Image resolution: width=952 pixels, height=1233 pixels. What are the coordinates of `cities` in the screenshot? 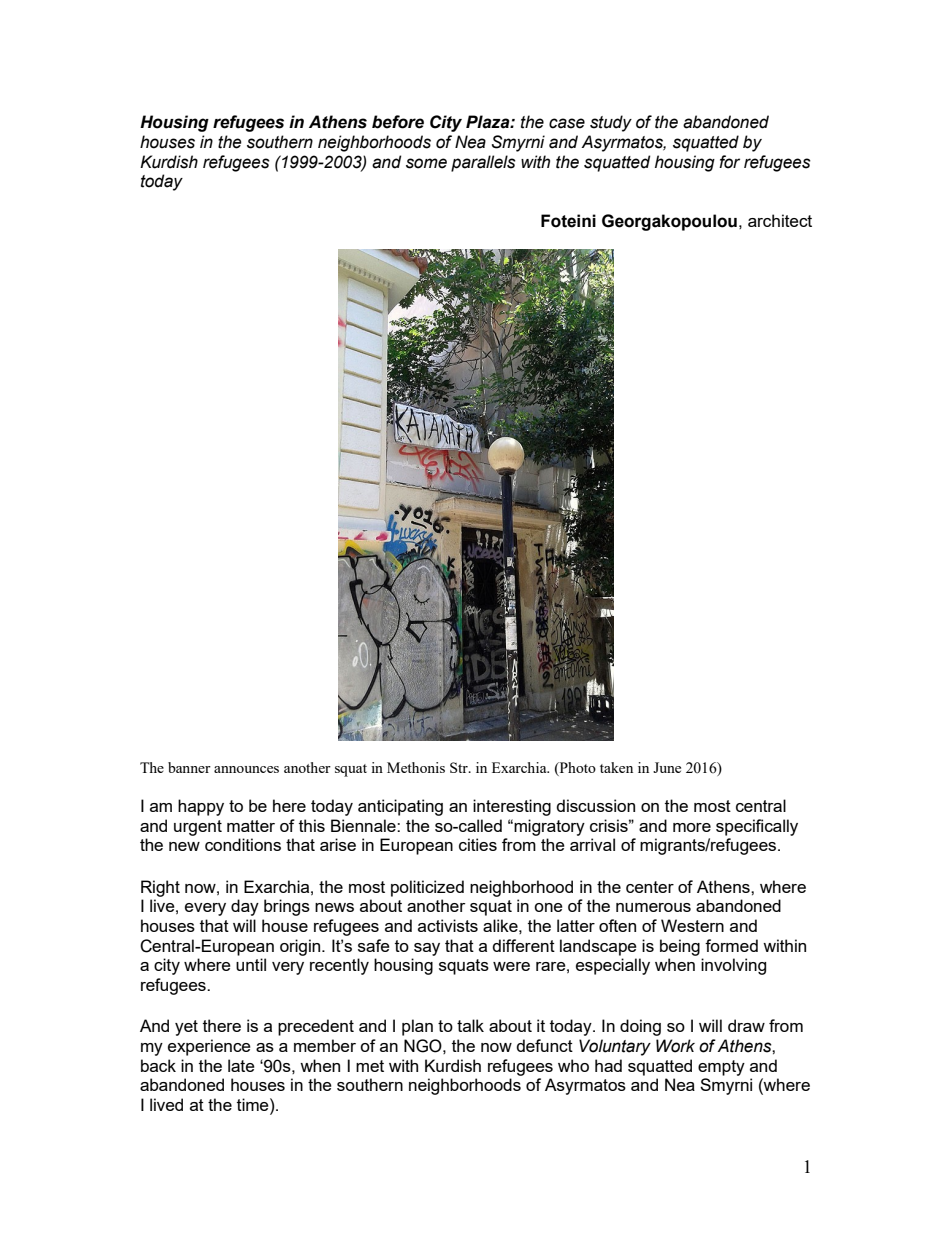 It's located at (478, 844).
